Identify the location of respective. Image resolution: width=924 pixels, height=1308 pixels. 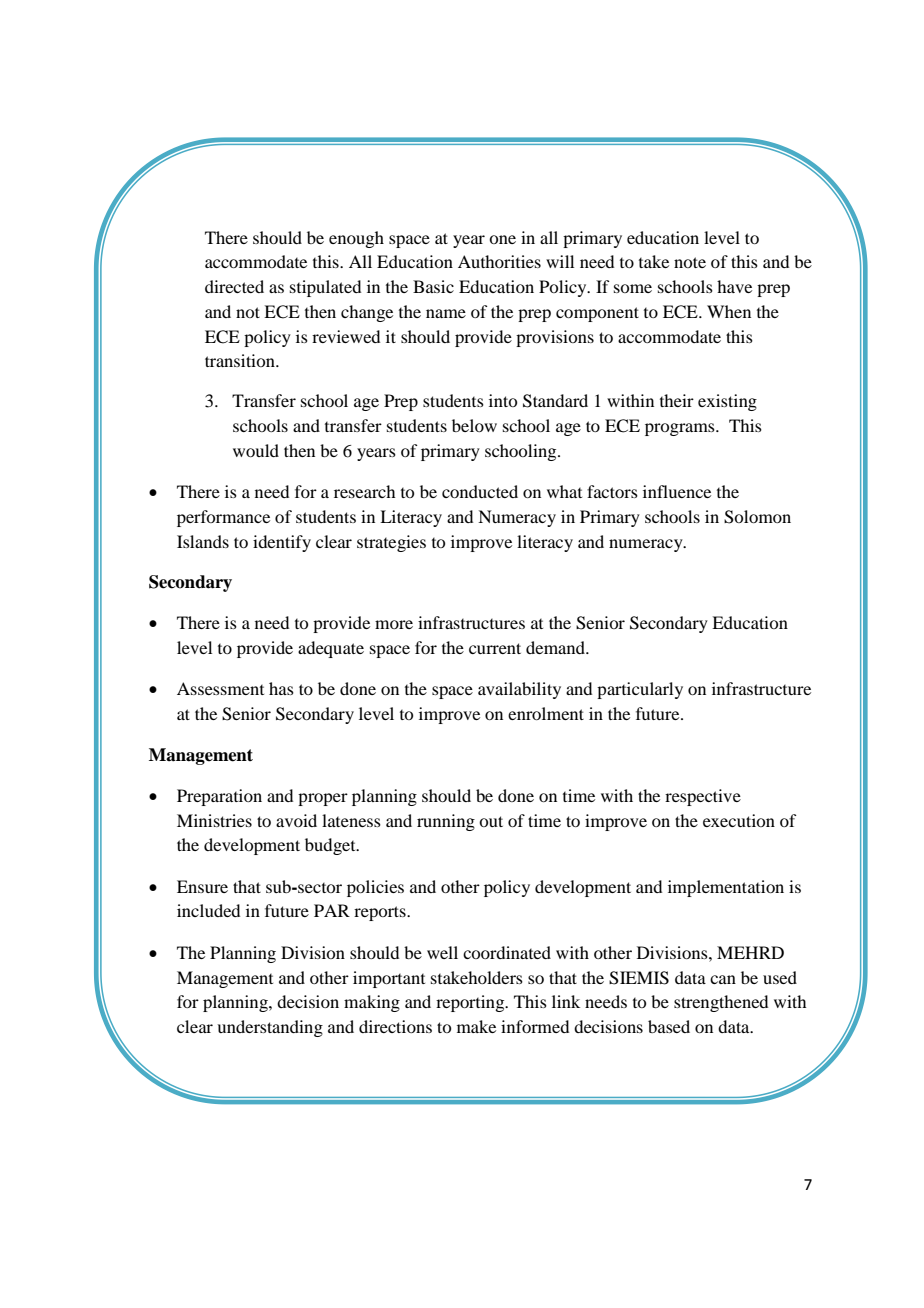
(703, 797).
